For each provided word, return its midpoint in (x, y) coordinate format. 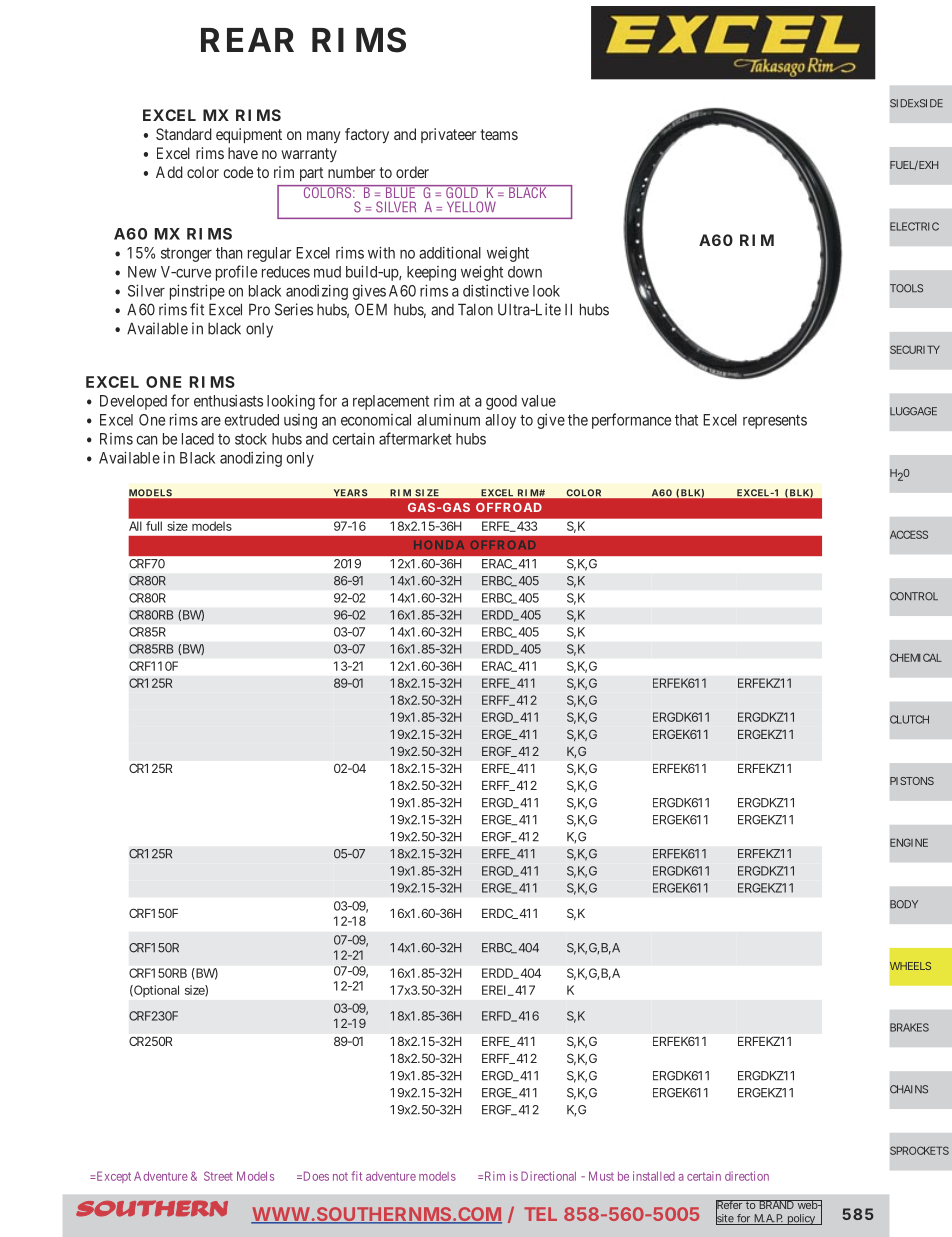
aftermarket (415, 438)
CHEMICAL (916, 657)
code (238, 172)
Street (218, 1176)
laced (198, 439)
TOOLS (906, 288)
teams (499, 134)
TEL (540, 1214)
